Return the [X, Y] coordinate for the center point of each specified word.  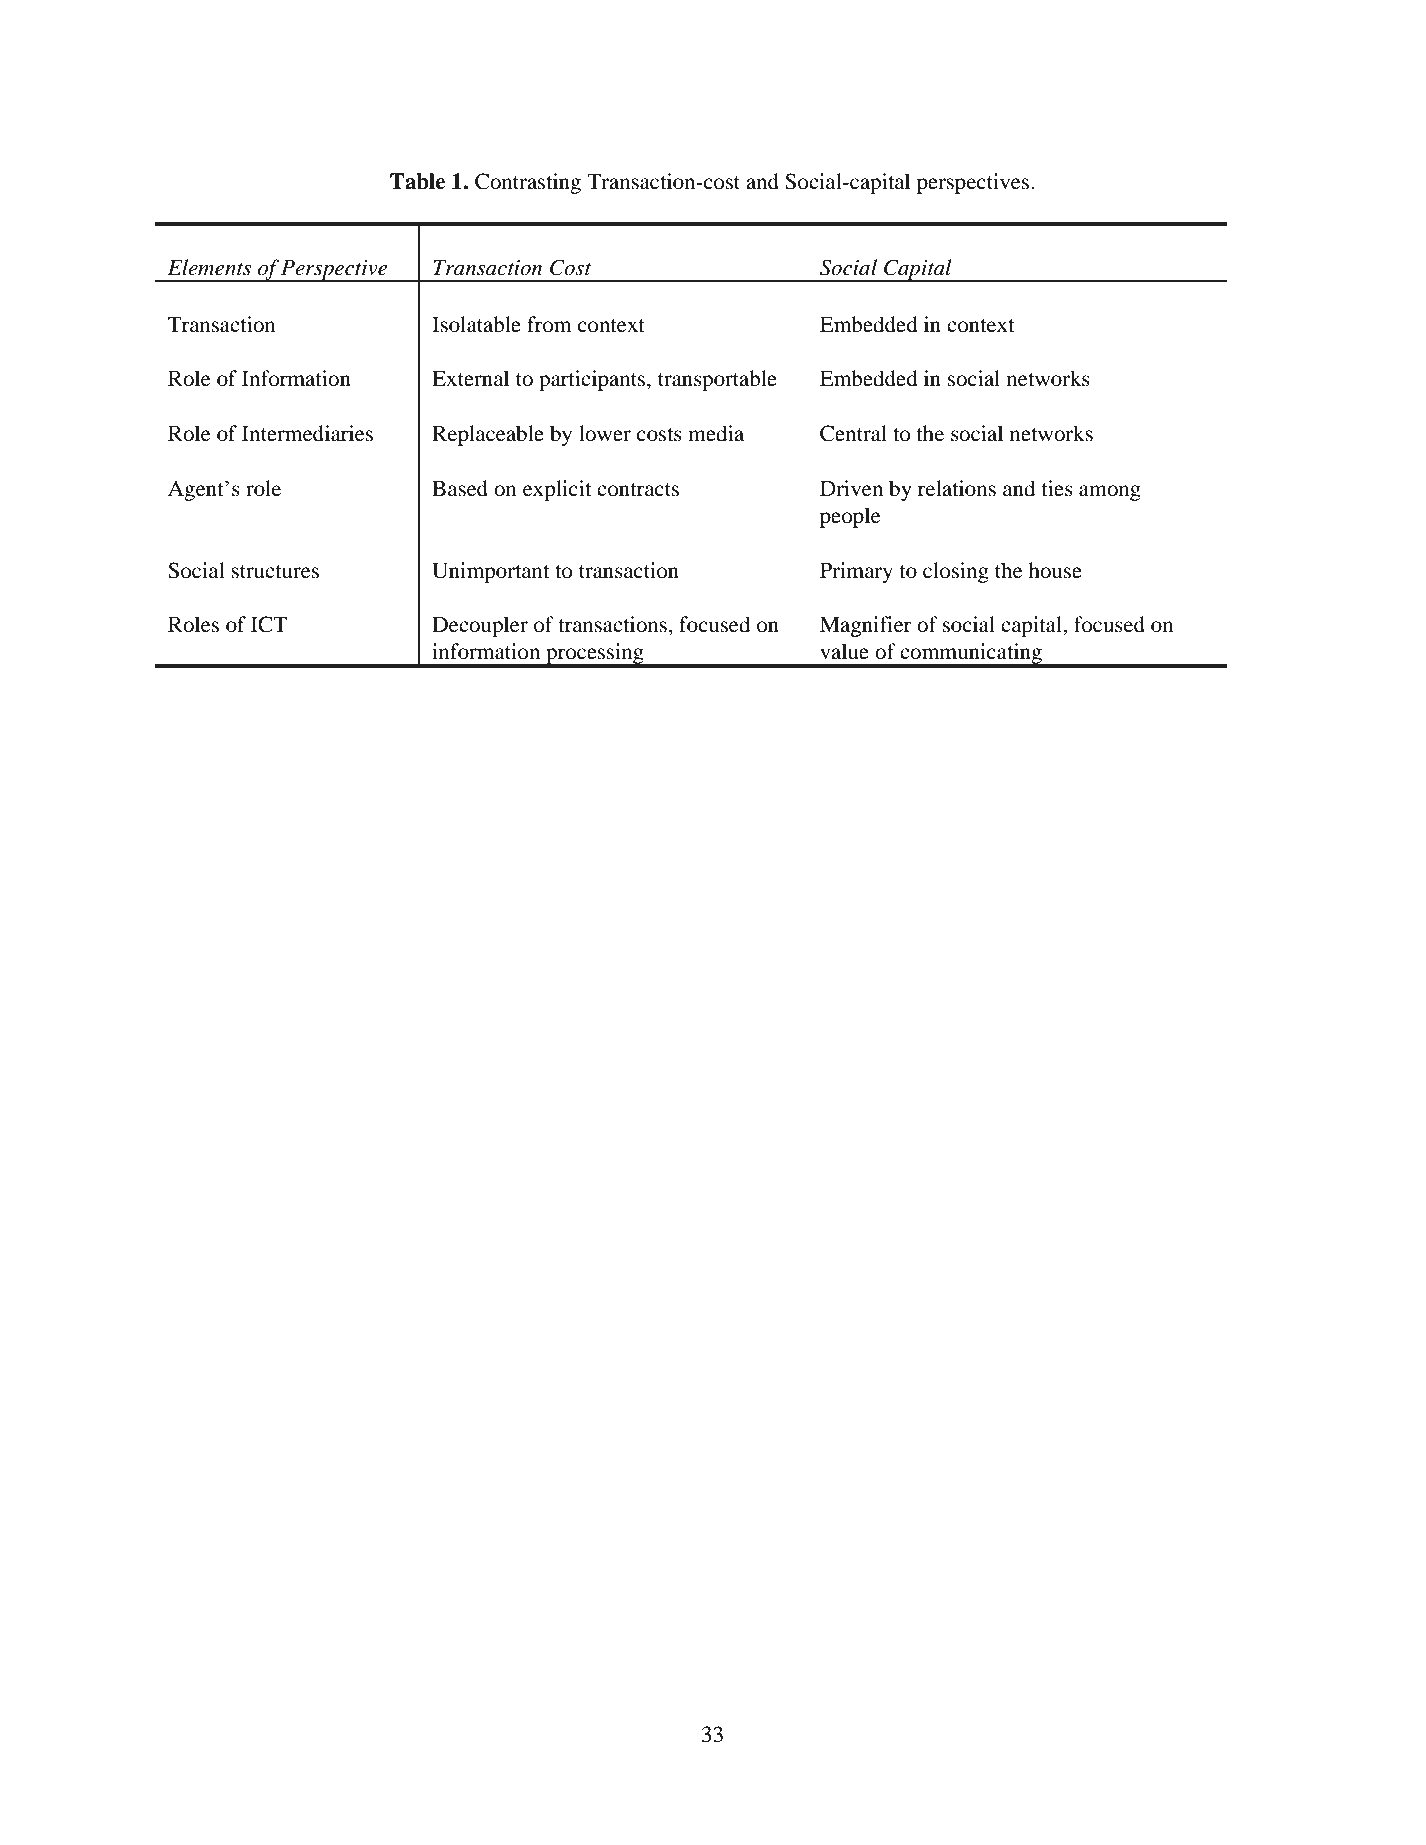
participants [593, 380]
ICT [269, 624]
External [470, 378]
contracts [638, 490]
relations [957, 488]
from [549, 324]
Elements [209, 267]
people [850, 517]
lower [605, 433]
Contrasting [528, 183]
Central [853, 433]
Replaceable [488, 435]
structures [275, 572]
